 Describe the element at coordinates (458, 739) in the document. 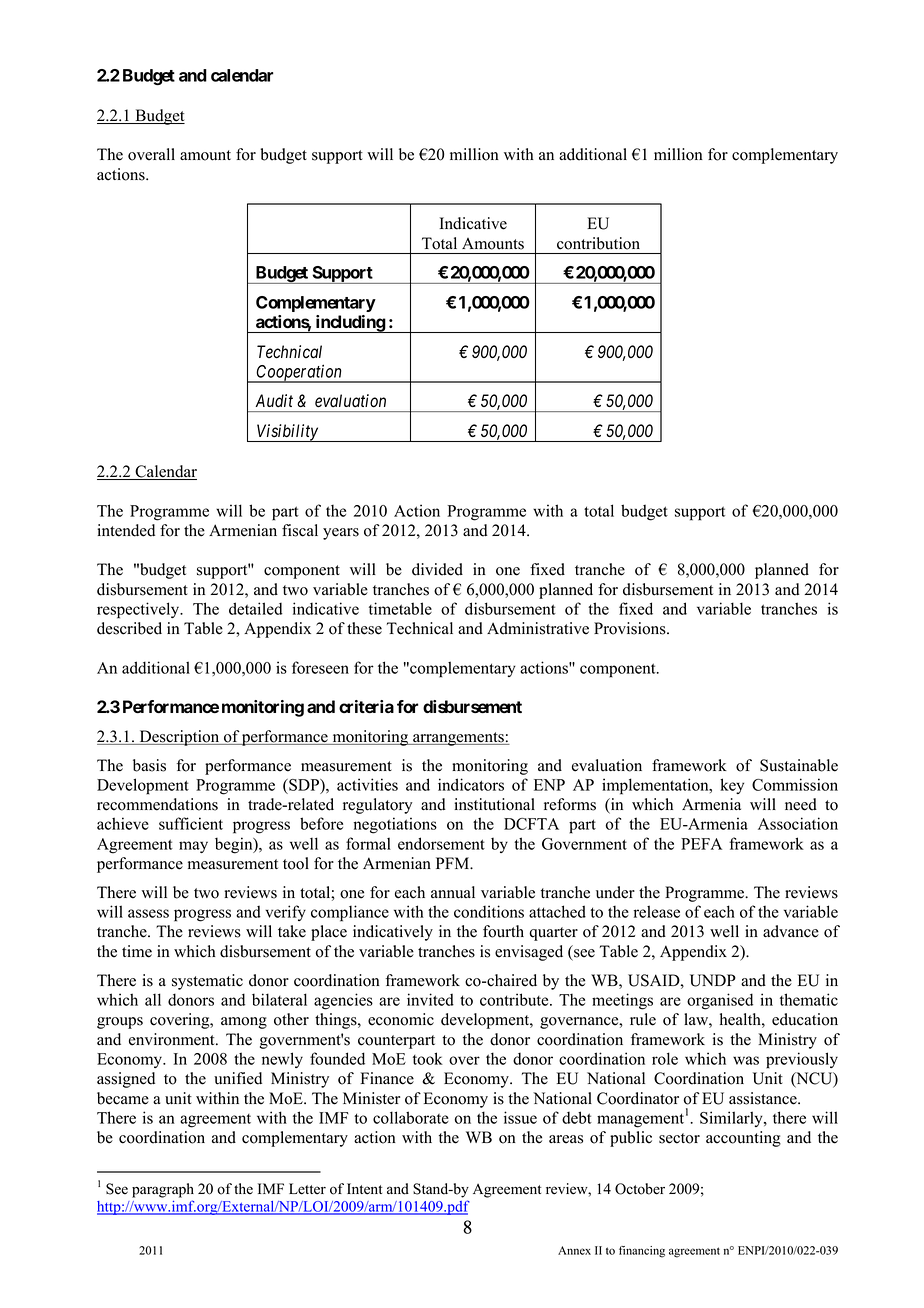

I see `arrangements` at that location.
